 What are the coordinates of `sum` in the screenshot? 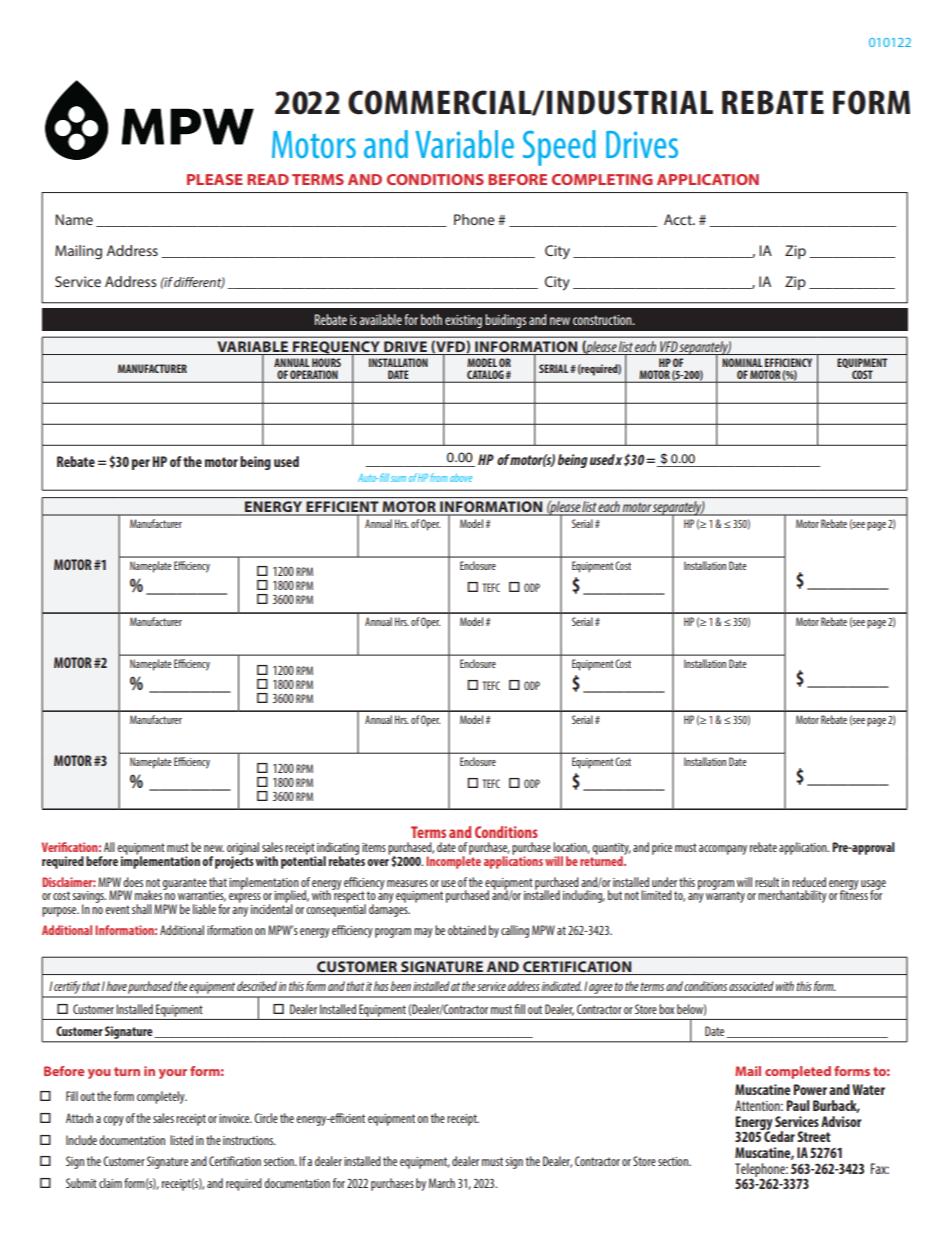 It's located at (398, 479).
